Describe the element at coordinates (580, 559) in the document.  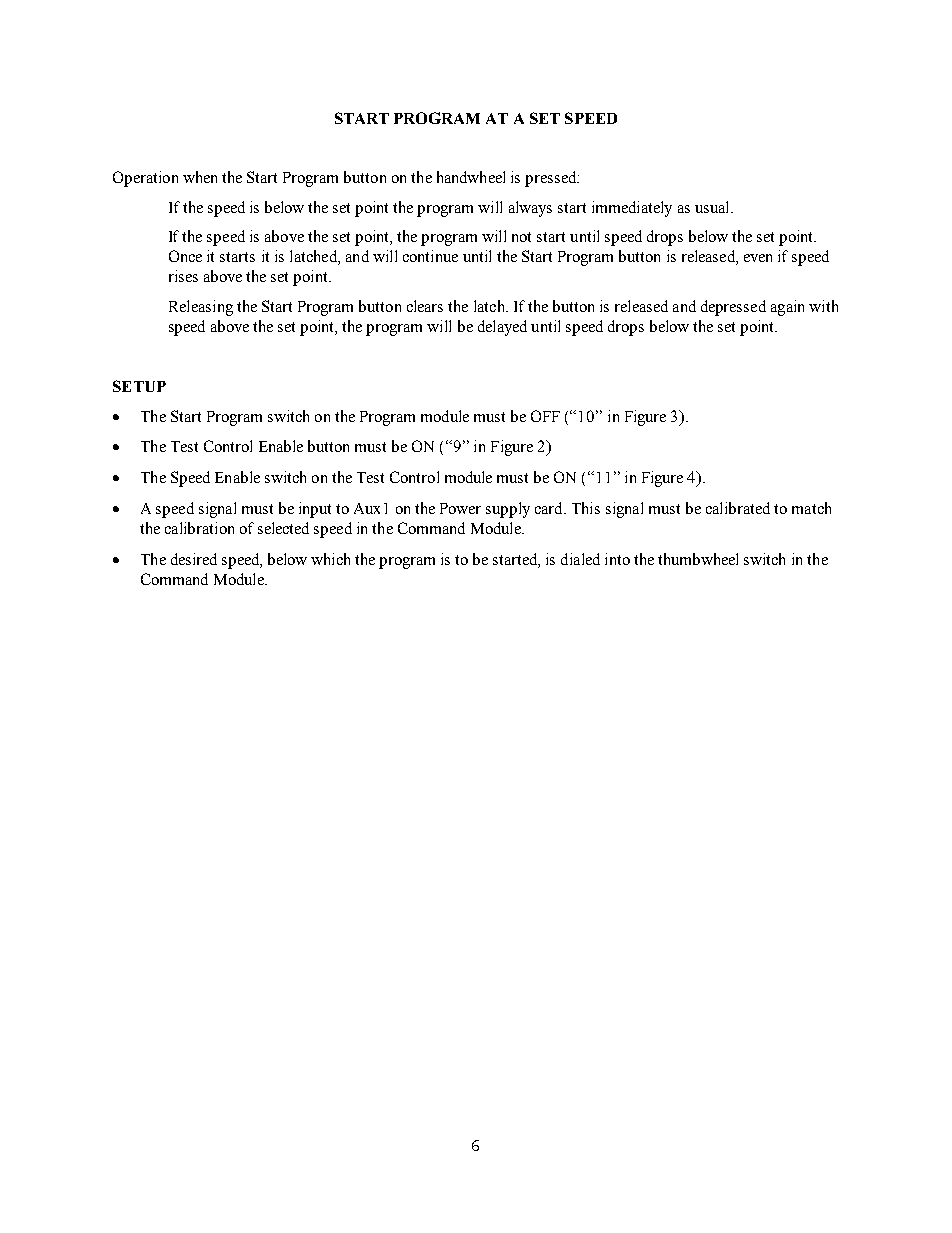
I see `dialed` at that location.
